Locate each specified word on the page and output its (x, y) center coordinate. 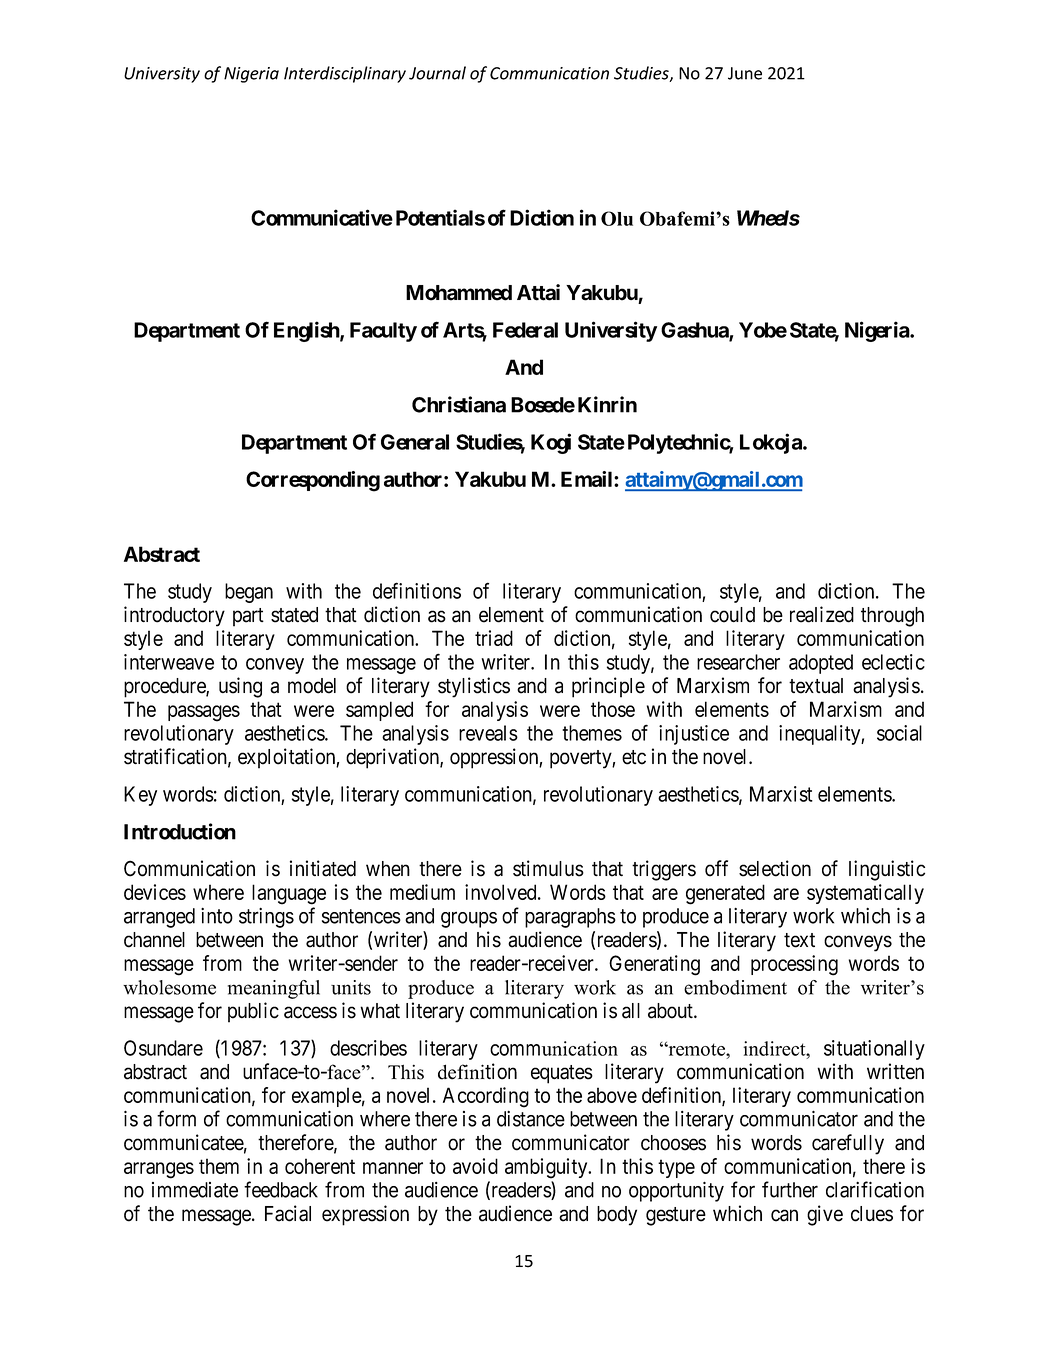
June (745, 73)
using (240, 687)
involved (502, 892)
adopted (821, 664)
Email (588, 479)
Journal (437, 73)
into (217, 915)
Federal (525, 330)
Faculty (383, 332)
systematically (865, 894)
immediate (195, 1190)
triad (494, 638)
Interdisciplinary (345, 74)
